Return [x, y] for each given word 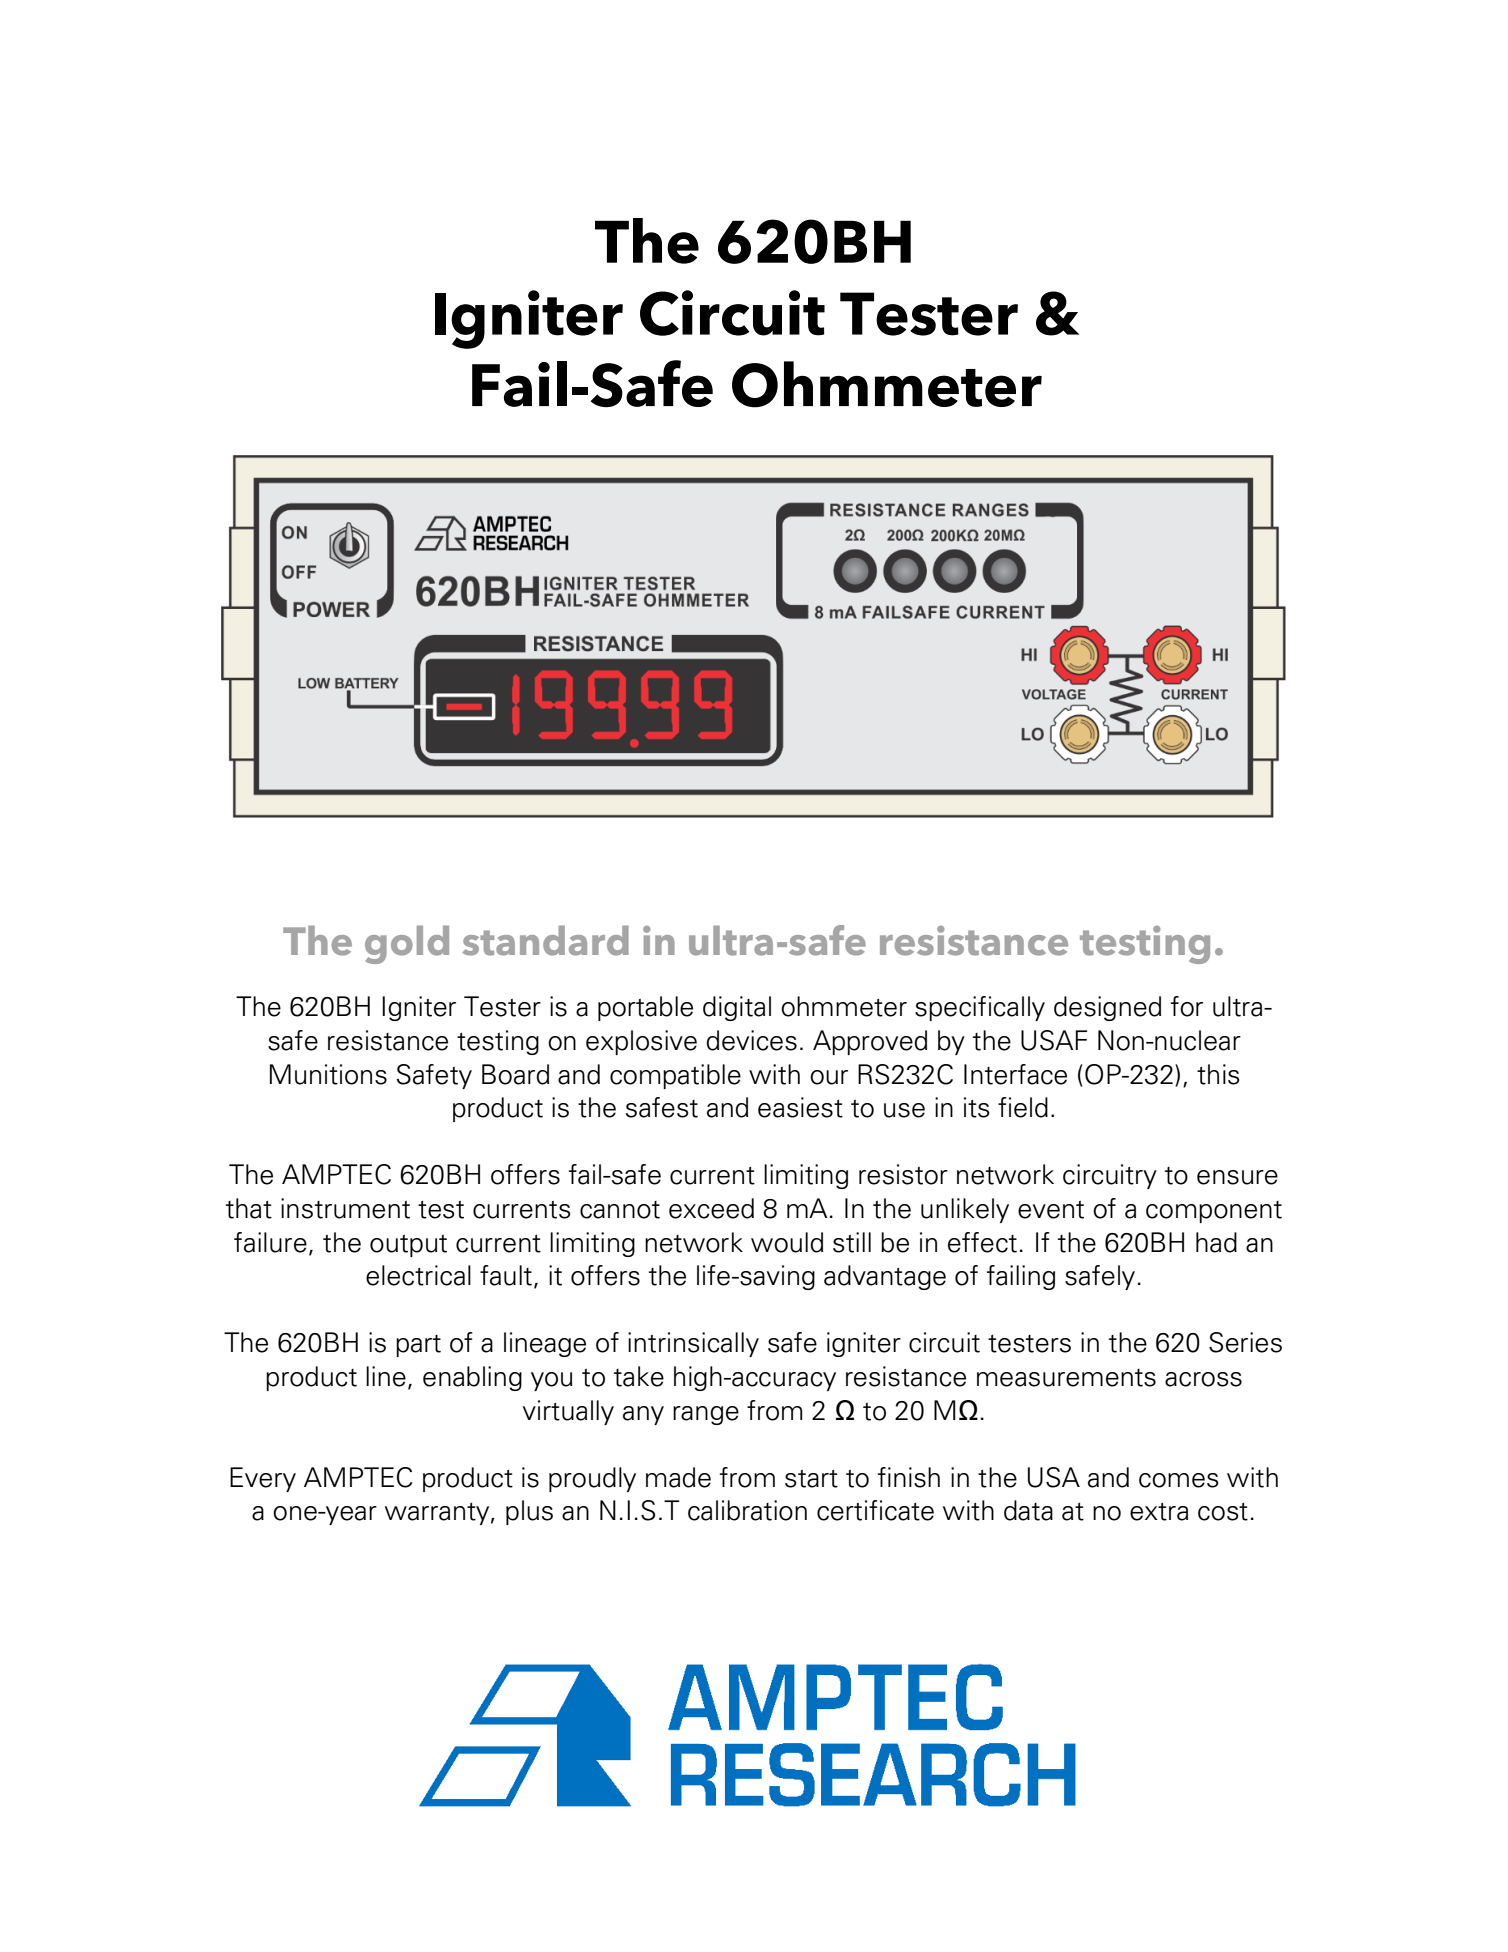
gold [407, 945]
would [787, 1242]
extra [1159, 1512]
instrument [345, 1208]
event [1051, 1210]
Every [263, 1479]
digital [737, 1008]
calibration [747, 1510]
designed [1107, 1008]
